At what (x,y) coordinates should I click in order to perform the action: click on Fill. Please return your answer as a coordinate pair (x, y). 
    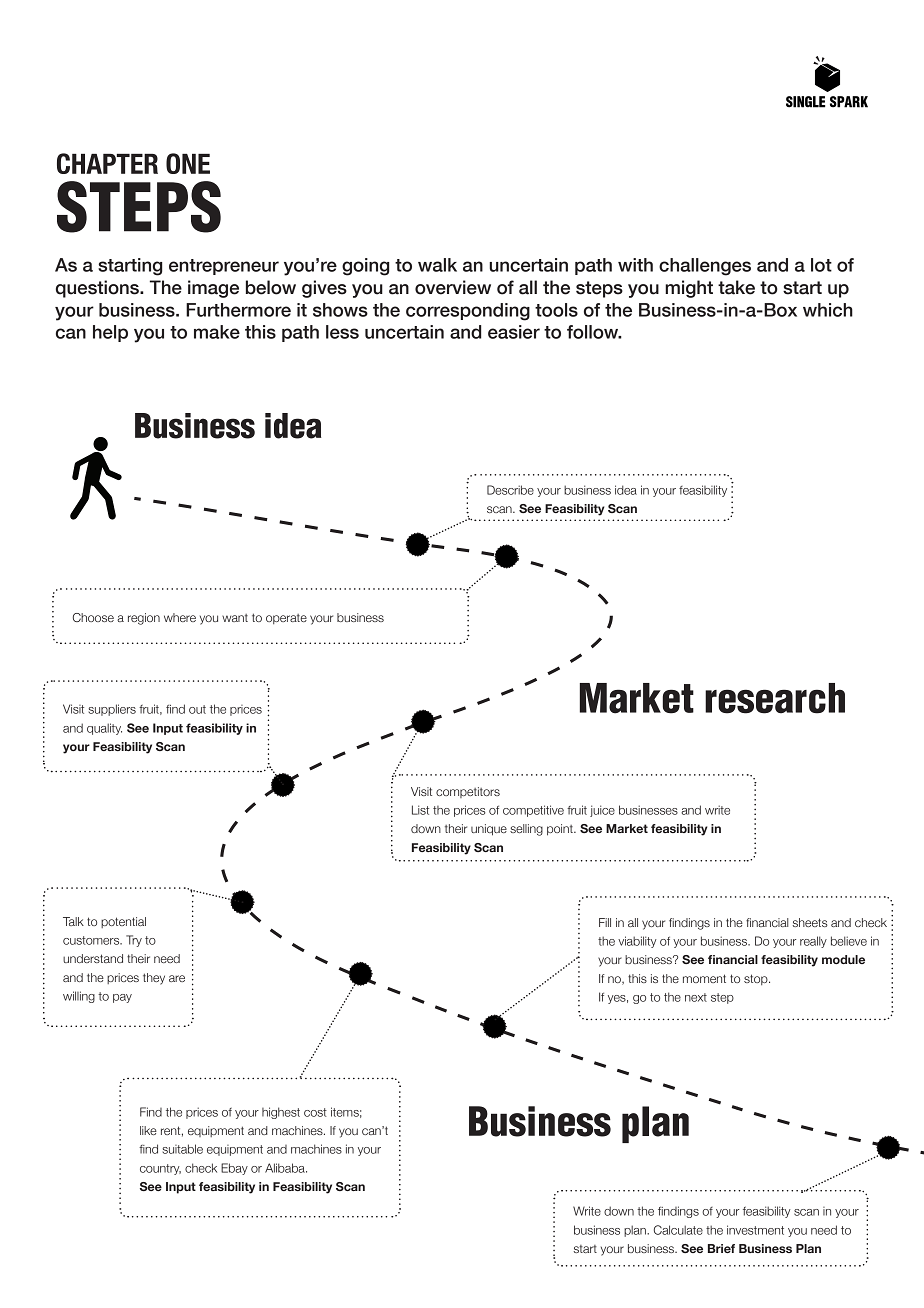
    Looking at the image, I should click on (605, 922).
